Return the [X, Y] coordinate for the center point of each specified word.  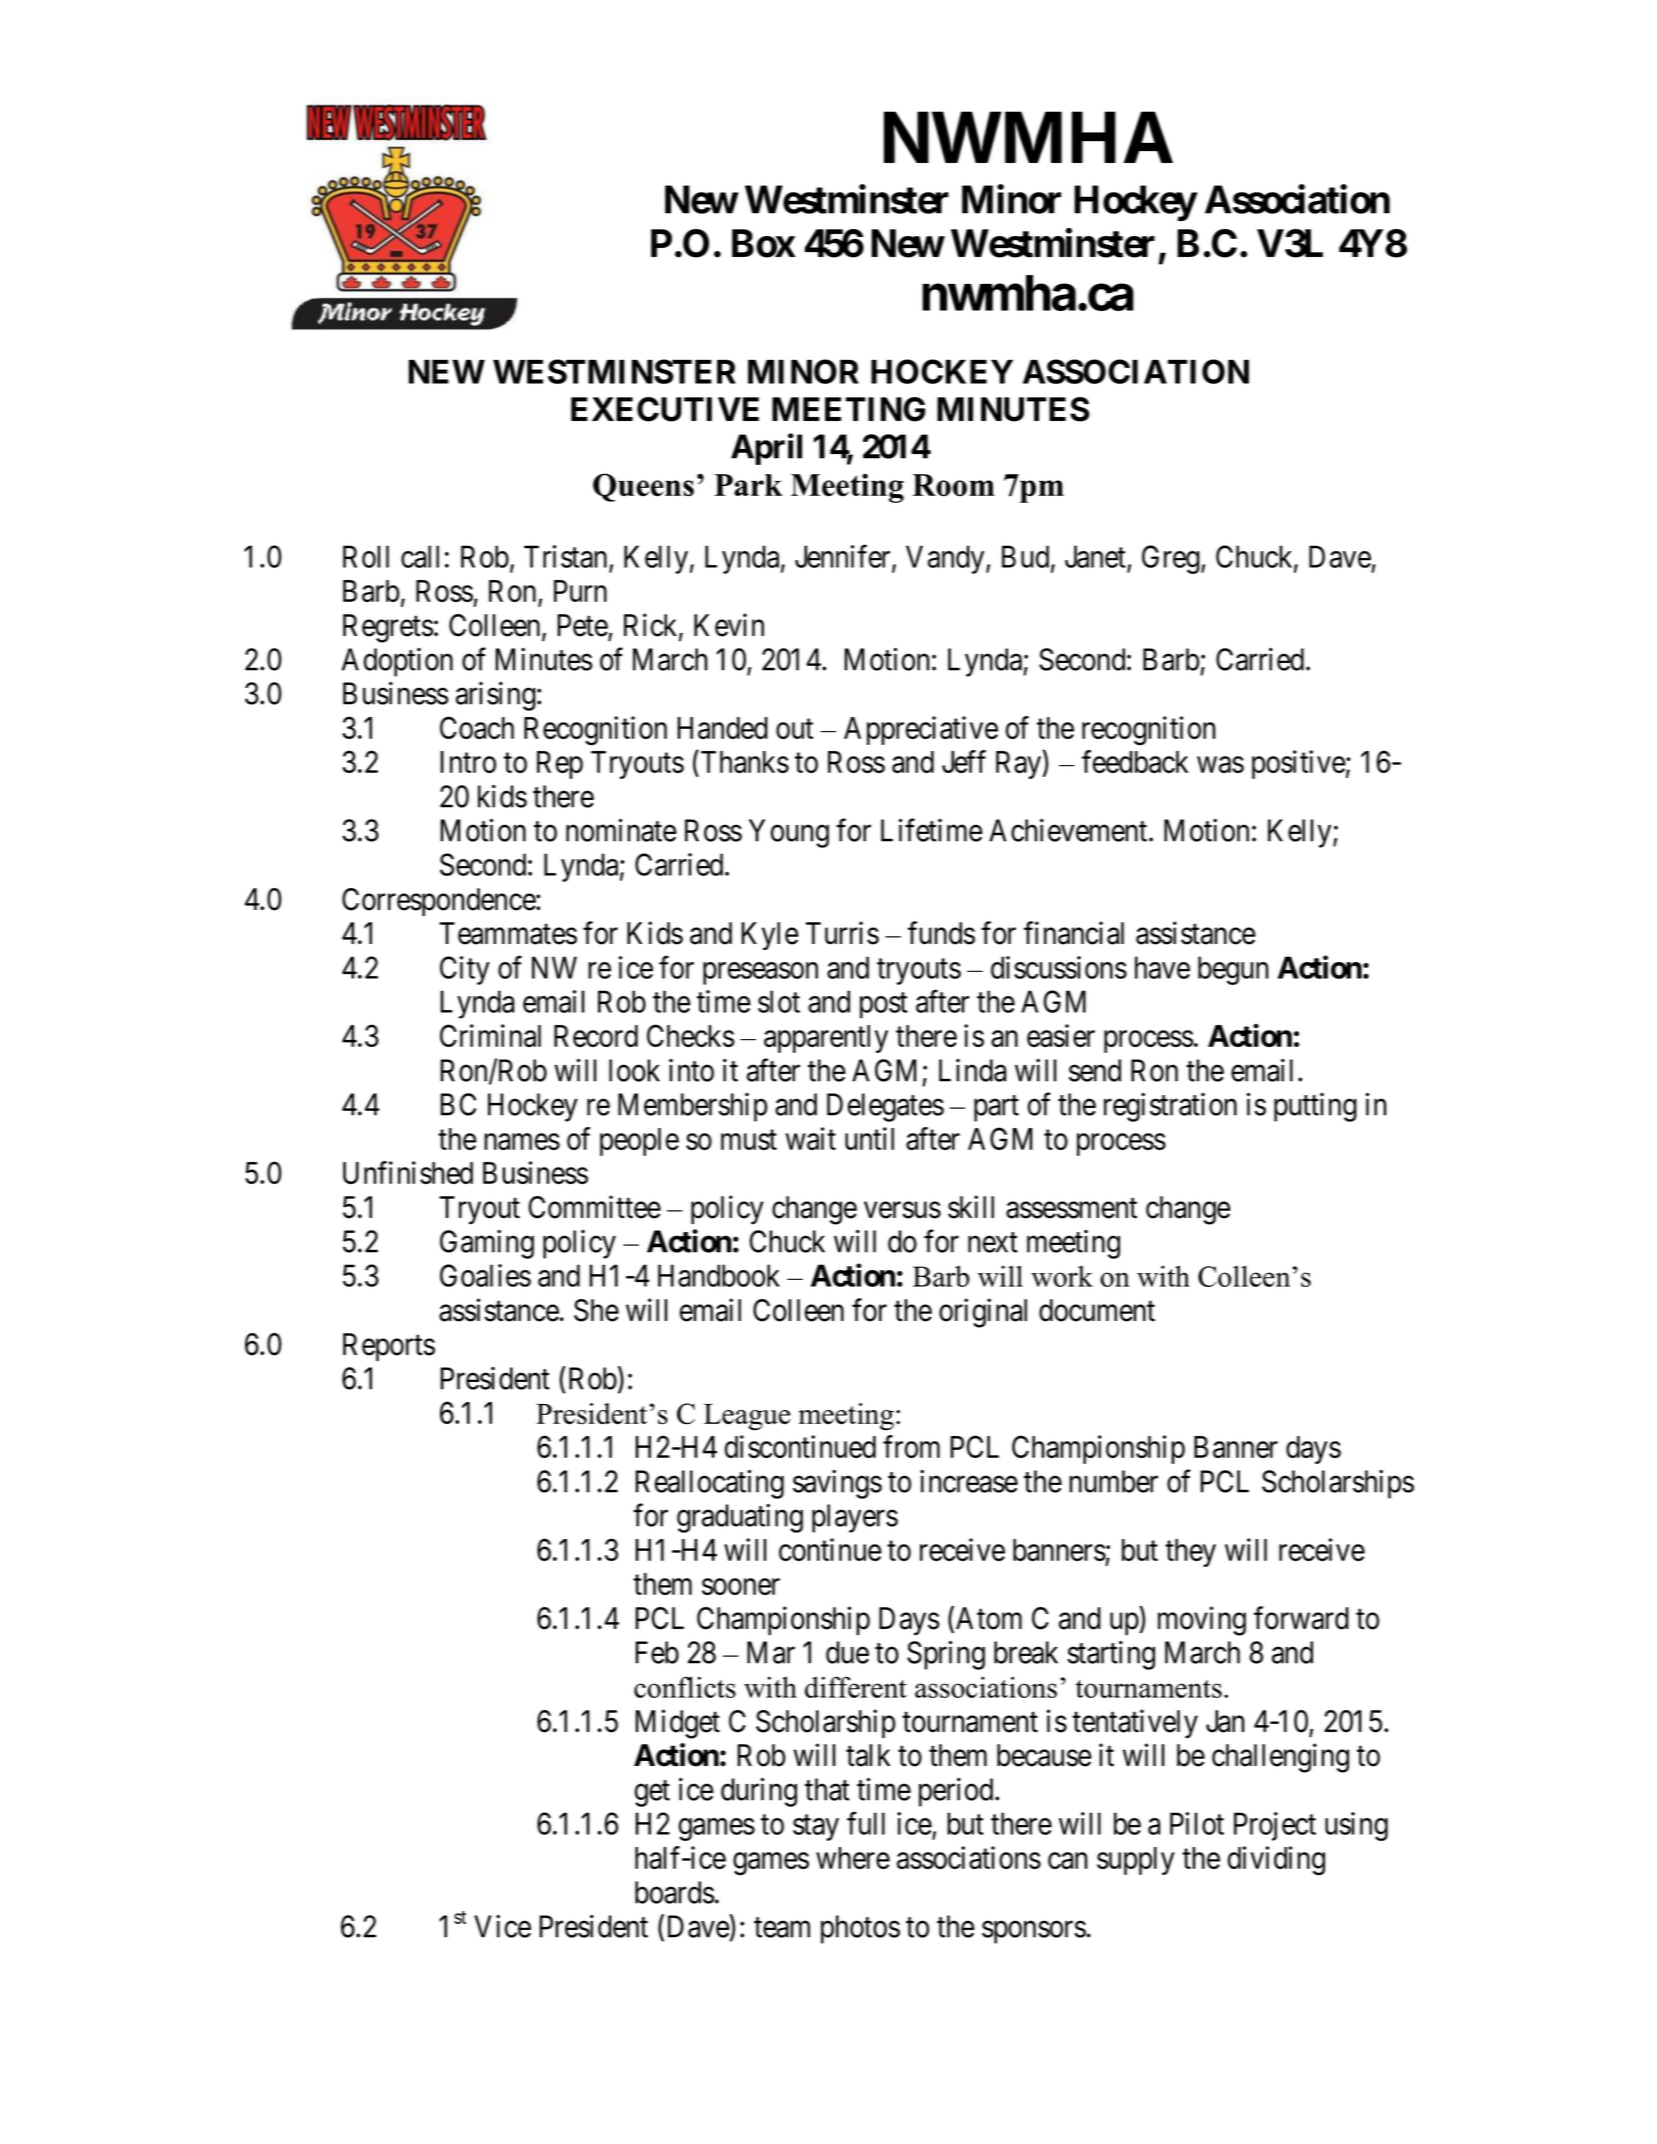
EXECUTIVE [665, 409]
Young [789, 833]
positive [1299, 764]
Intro [468, 762]
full [866, 1823]
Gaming [487, 1244]
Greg [1172, 559]
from [911, 1446]
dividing [1276, 1861]
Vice [502, 1926]
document [1097, 1310]
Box [763, 243]
